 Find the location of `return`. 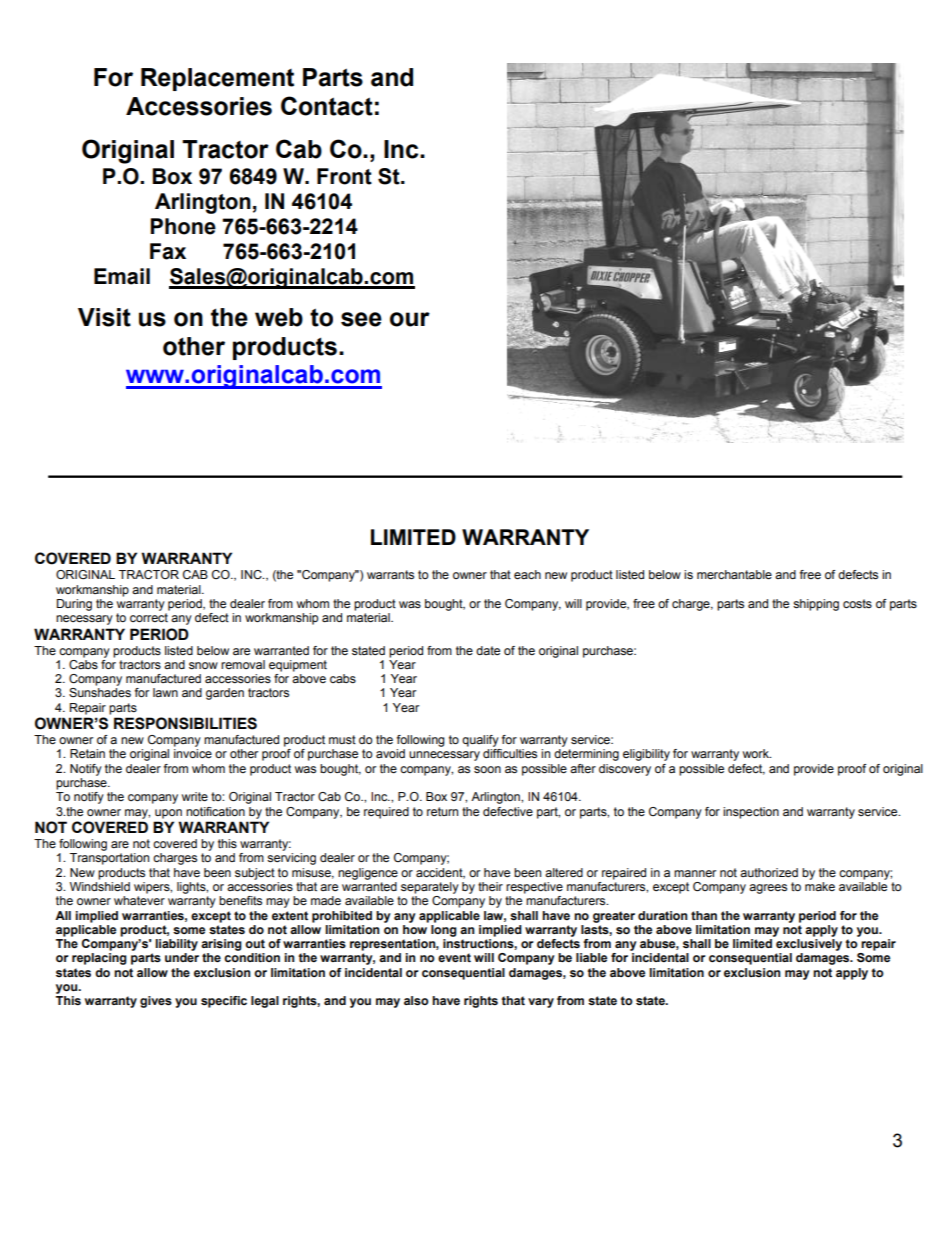

return is located at coordinates (442, 811).
